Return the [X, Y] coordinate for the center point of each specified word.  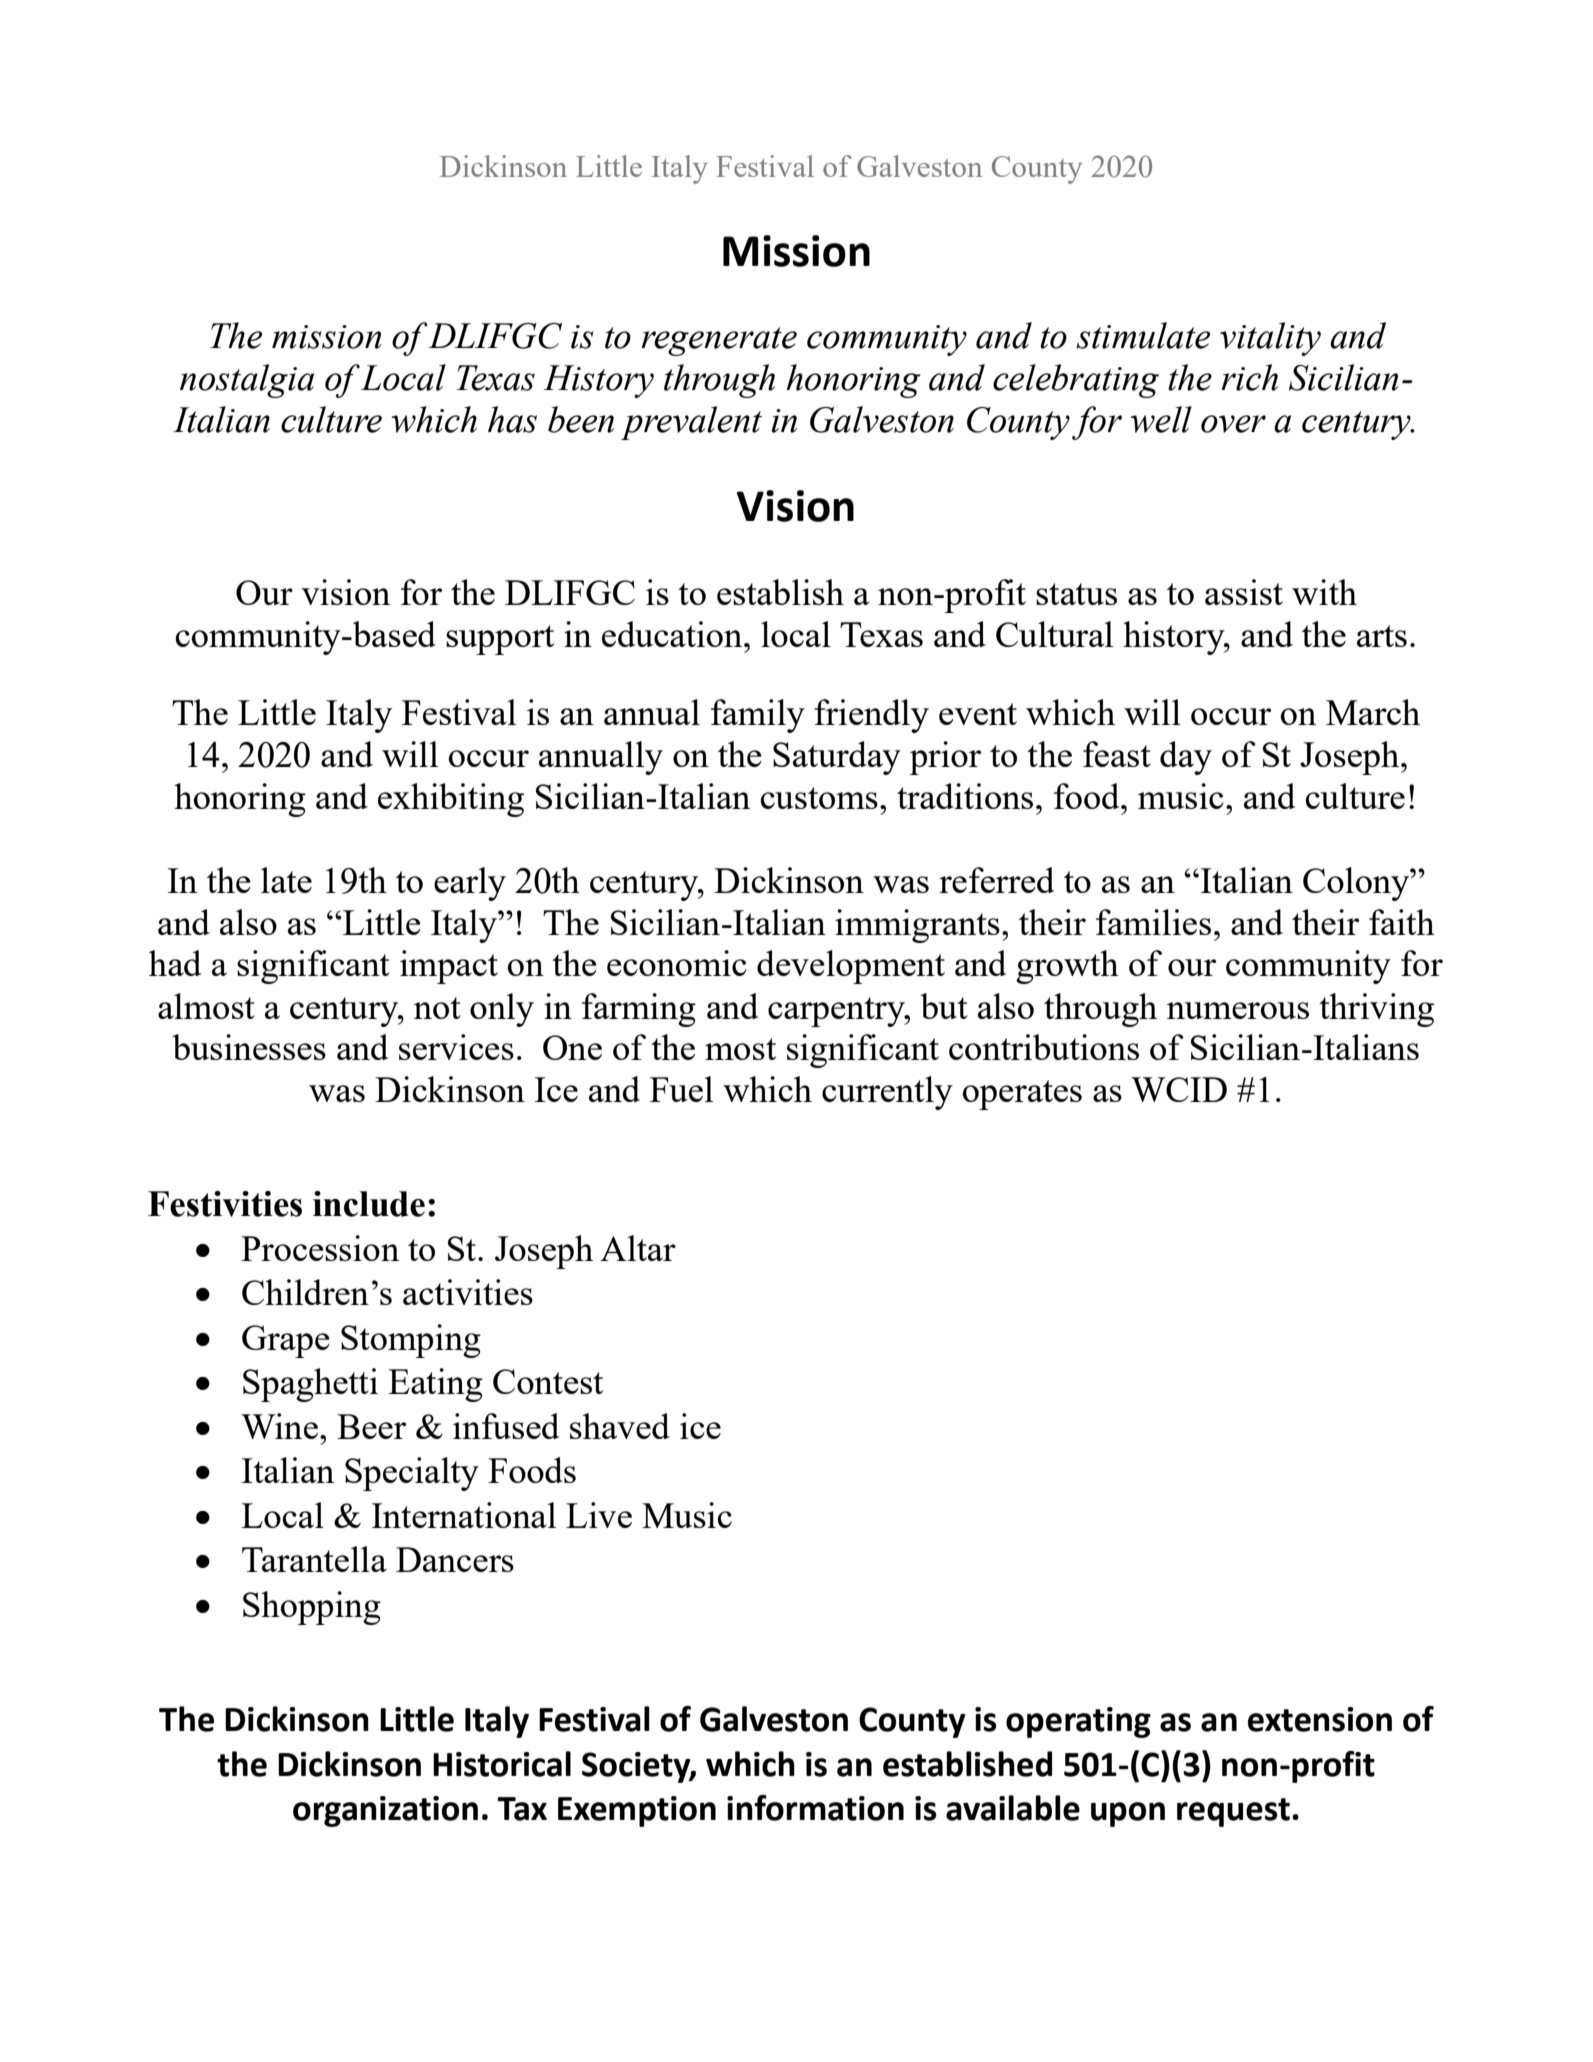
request [1233, 1812]
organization [385, 1811]
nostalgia [247, 381]
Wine [279, 1426]
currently [887, 1093]
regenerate [719, 341]
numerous [1238, 1010]
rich [1249, 377]
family [758, 716]
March [1373, 712]
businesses [249, 1047]
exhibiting [451, 800]
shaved [620, 1426]
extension [1320, 1719]
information [815, 1808]
